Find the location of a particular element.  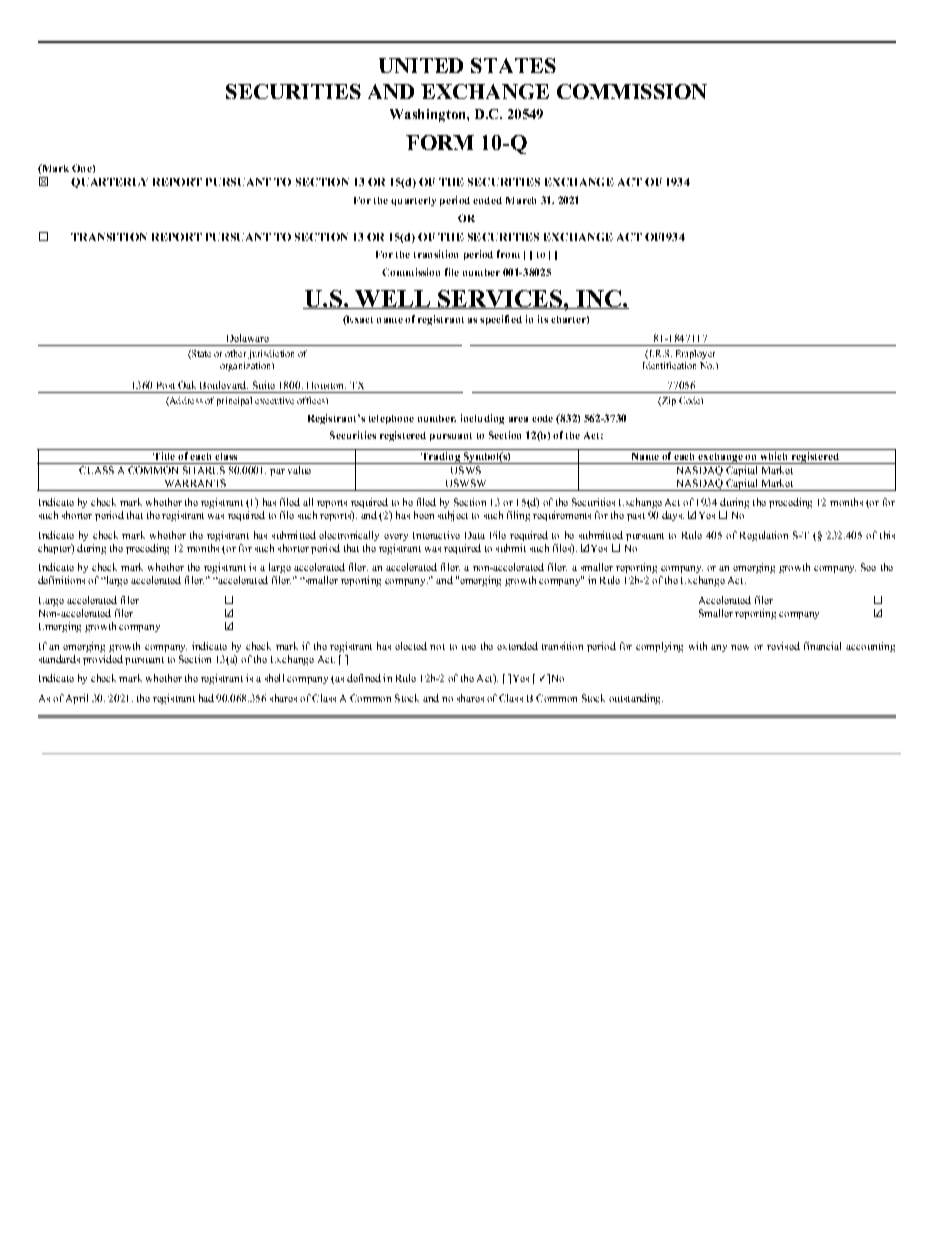

UNITED is located at coordinates (421, 65).
